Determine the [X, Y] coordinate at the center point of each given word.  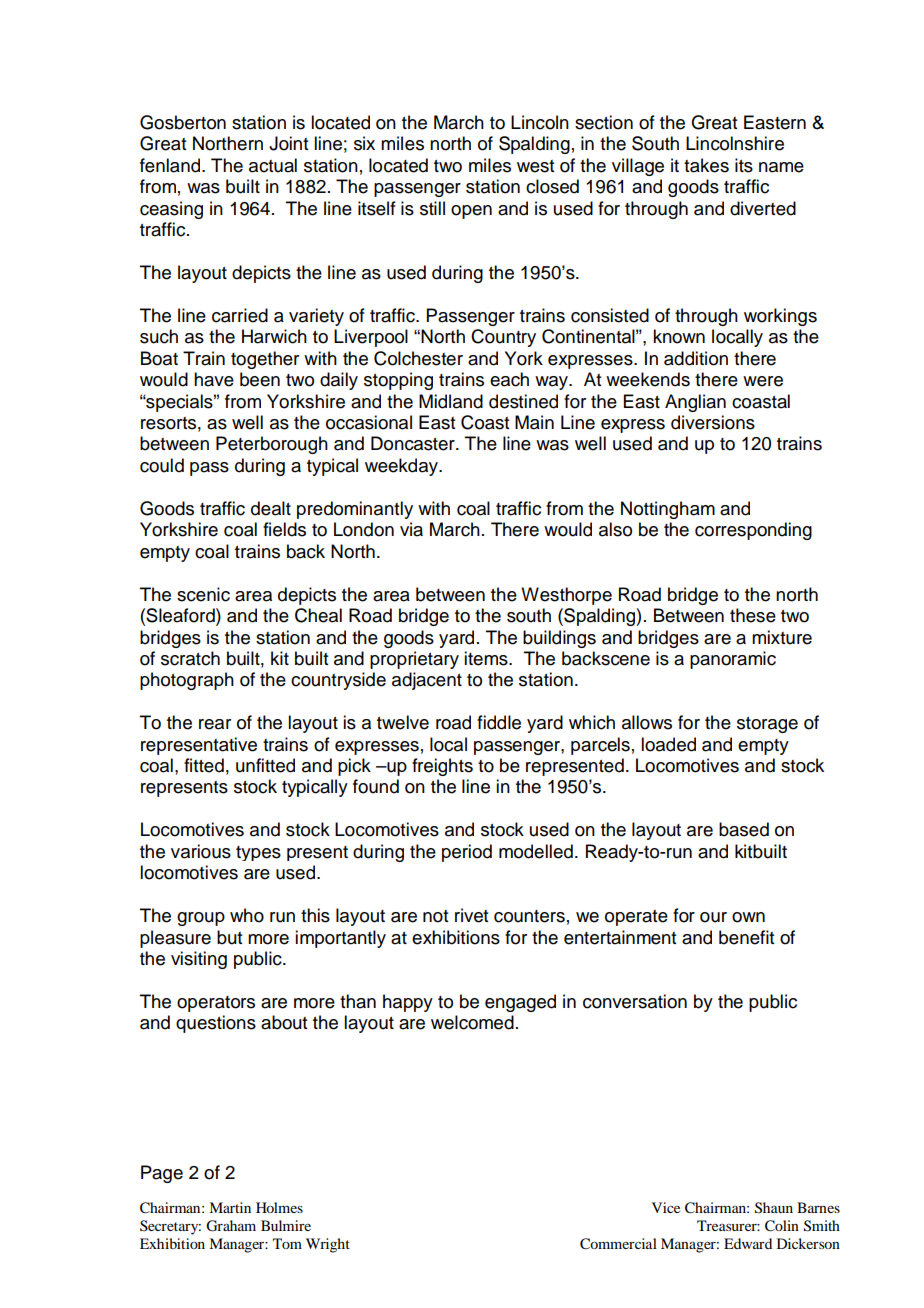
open [471, 212]
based [744, 829]
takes [706, 165]
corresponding [753, 531]
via [411, 529]
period [467, 853]
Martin [230, 1207]
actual [273, 165]
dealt [271, 508]
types [258, 853]
